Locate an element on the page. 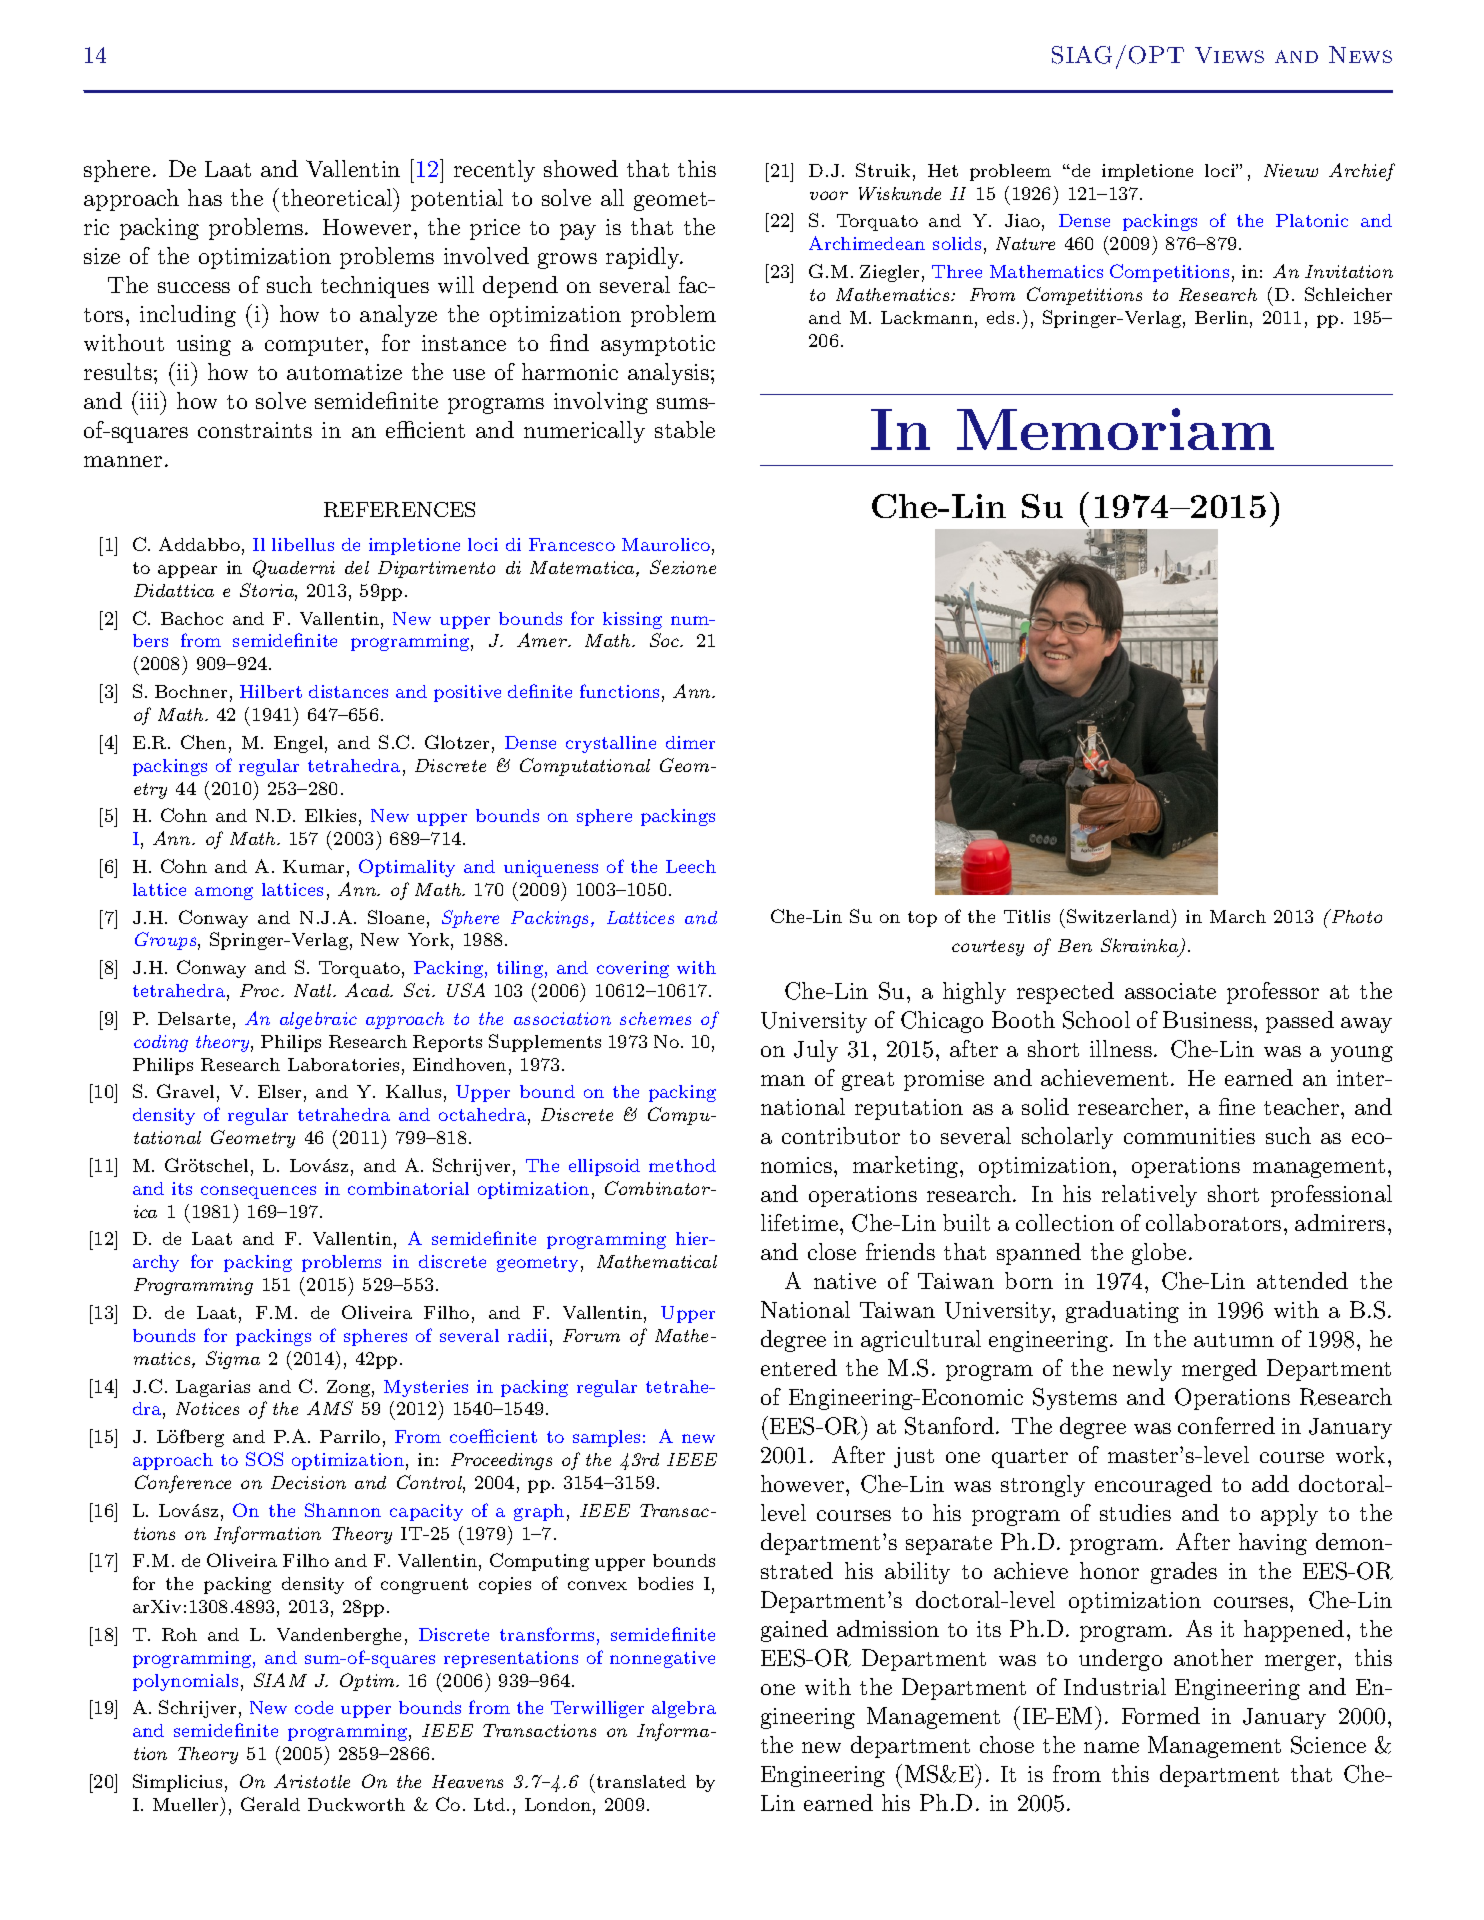  March is located at coordinates (1238, 916).
